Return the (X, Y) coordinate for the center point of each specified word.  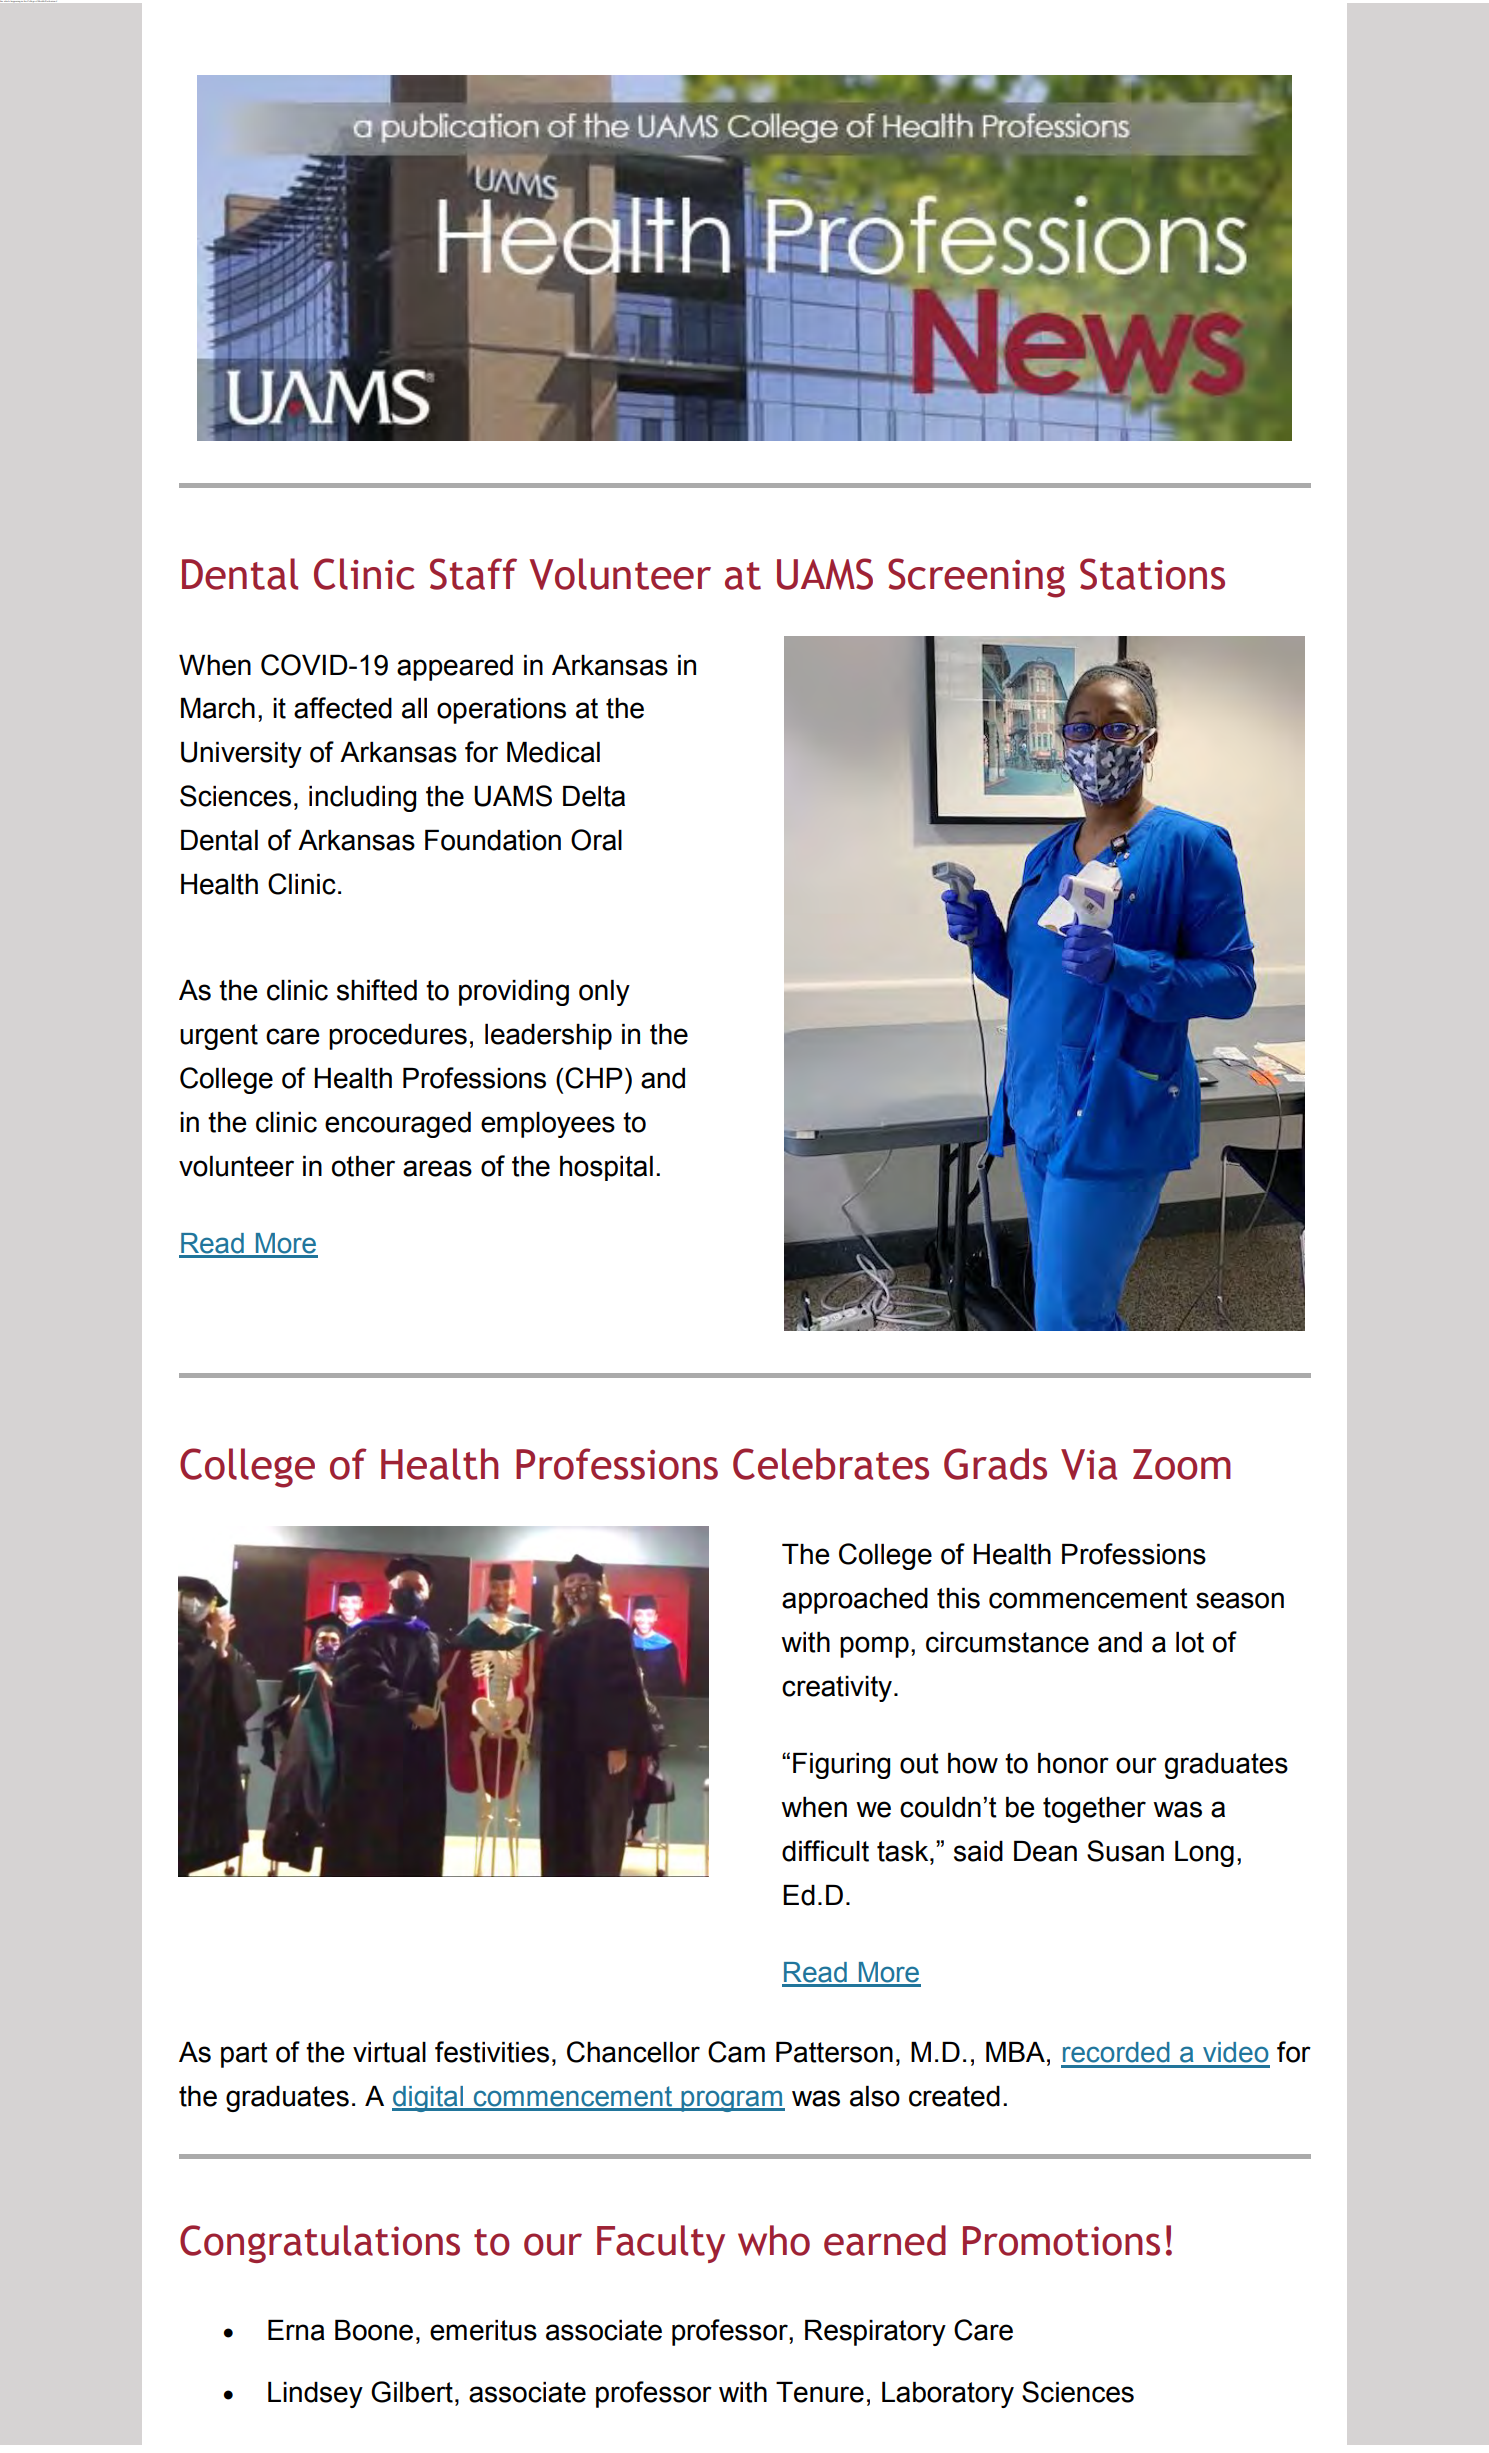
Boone (374, 2330)
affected (343, 708)
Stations (1152, 574)
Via (1089, 1464)
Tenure (820, 2392)
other (363, 1166)
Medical (553, 752)
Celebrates (831, 1464)
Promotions (1061, 2241)
